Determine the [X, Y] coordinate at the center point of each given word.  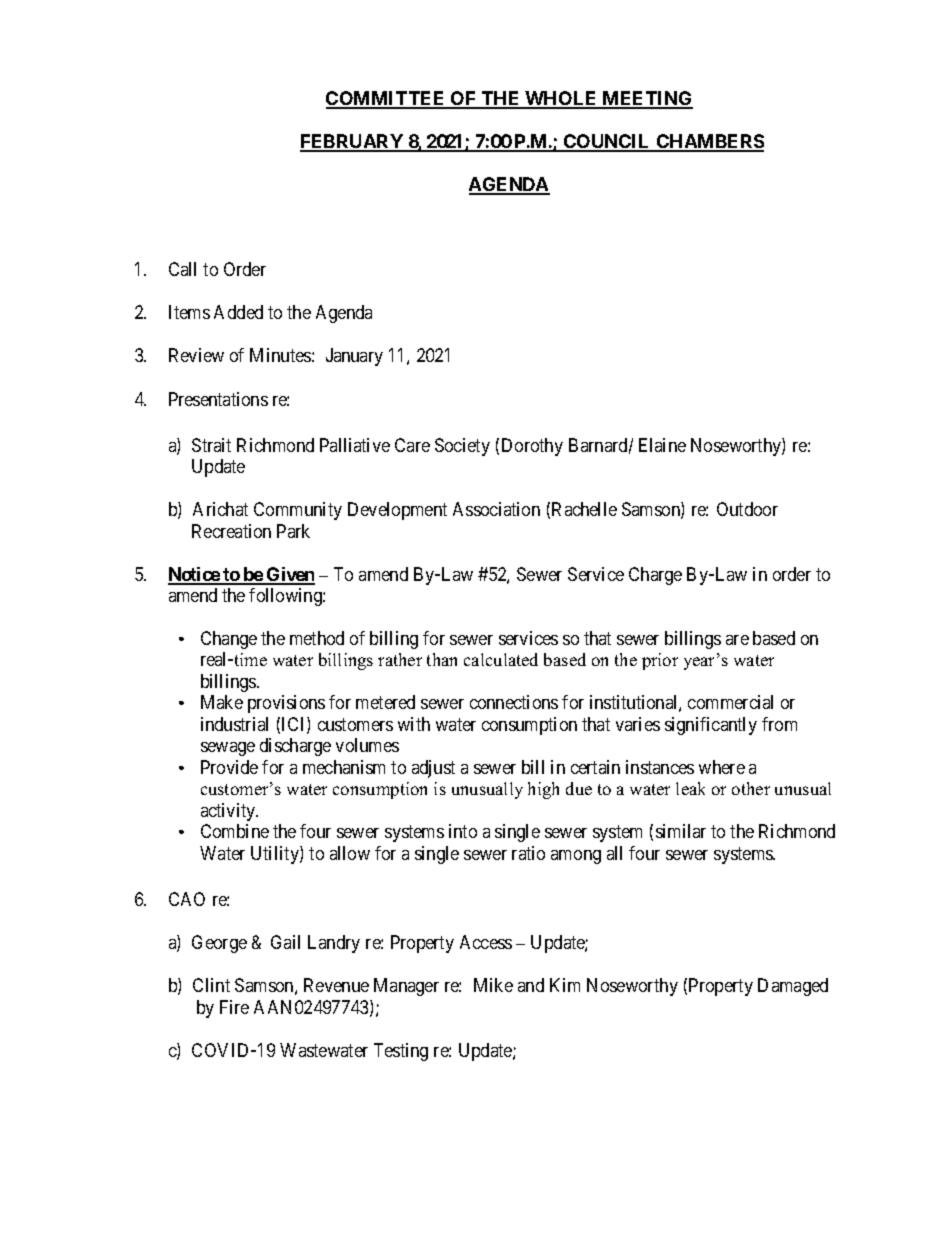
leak [690, 788]
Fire [234, 1007]
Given [290, 575]
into [463, 831]
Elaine [662, 445]
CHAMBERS [709, 142]
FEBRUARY [353, 142]
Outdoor [747, 509]
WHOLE [561, 99]
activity [229, 812]
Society [462, 447]
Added [238, 312]
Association [496, 509]
